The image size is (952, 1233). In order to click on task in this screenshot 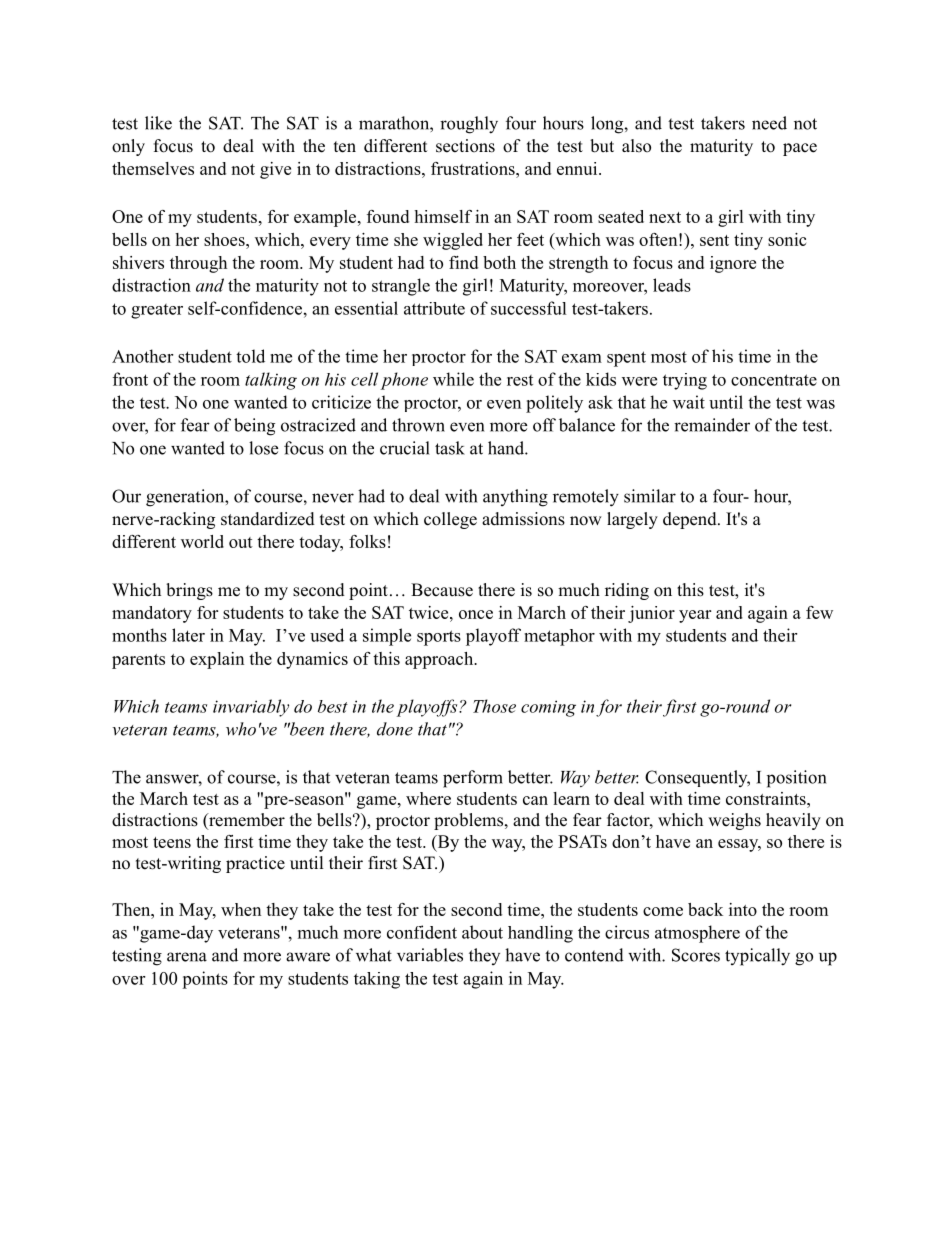, I will do `click(450, 448)`.
